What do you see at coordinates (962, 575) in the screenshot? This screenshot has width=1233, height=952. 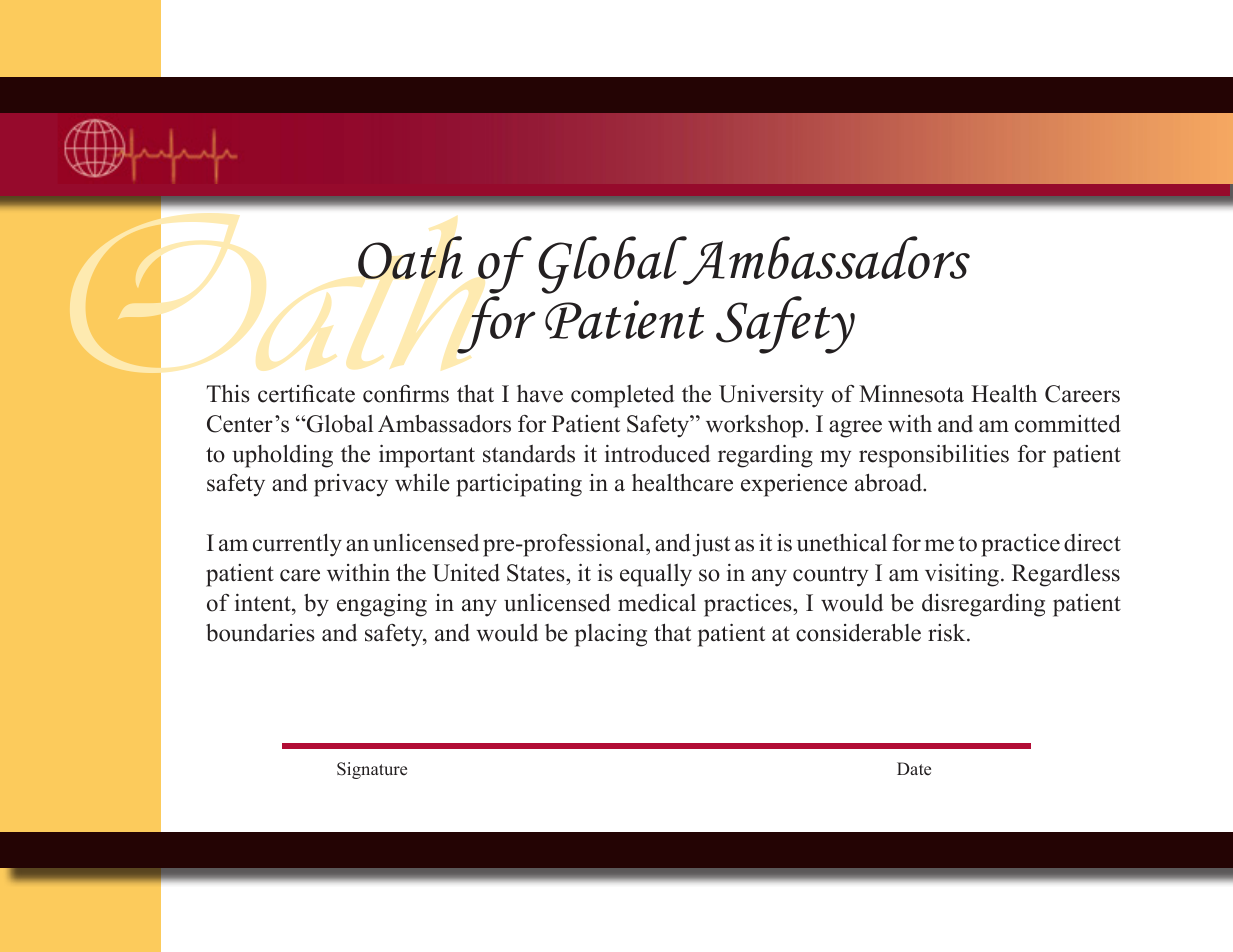 I see `visiting` at bounding box center [962, 575].
